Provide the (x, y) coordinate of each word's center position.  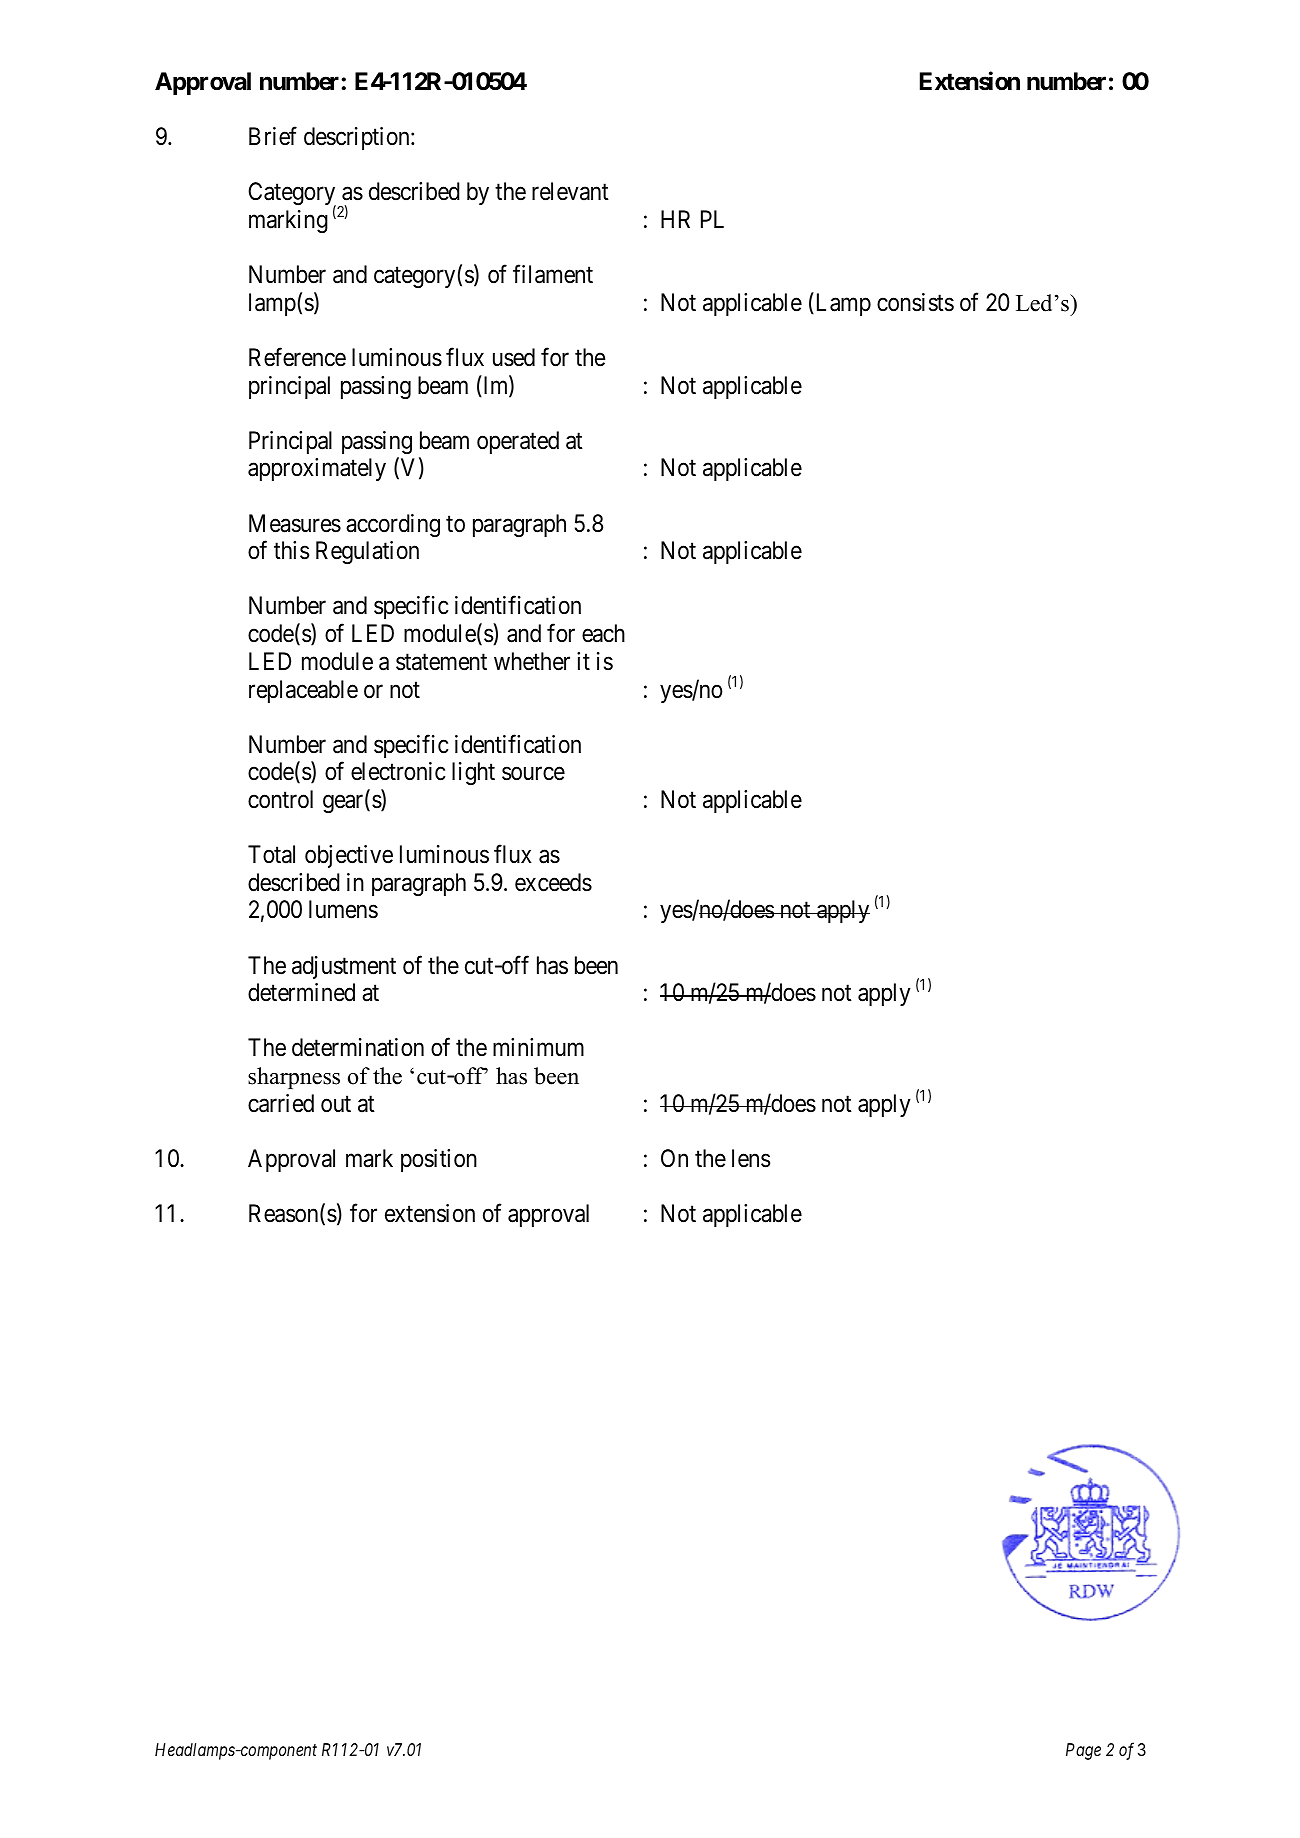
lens (751, 1158)
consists (915, 302)
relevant (570, 191)
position (439, 1160)
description (358, 138)
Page (1083, 1751)
